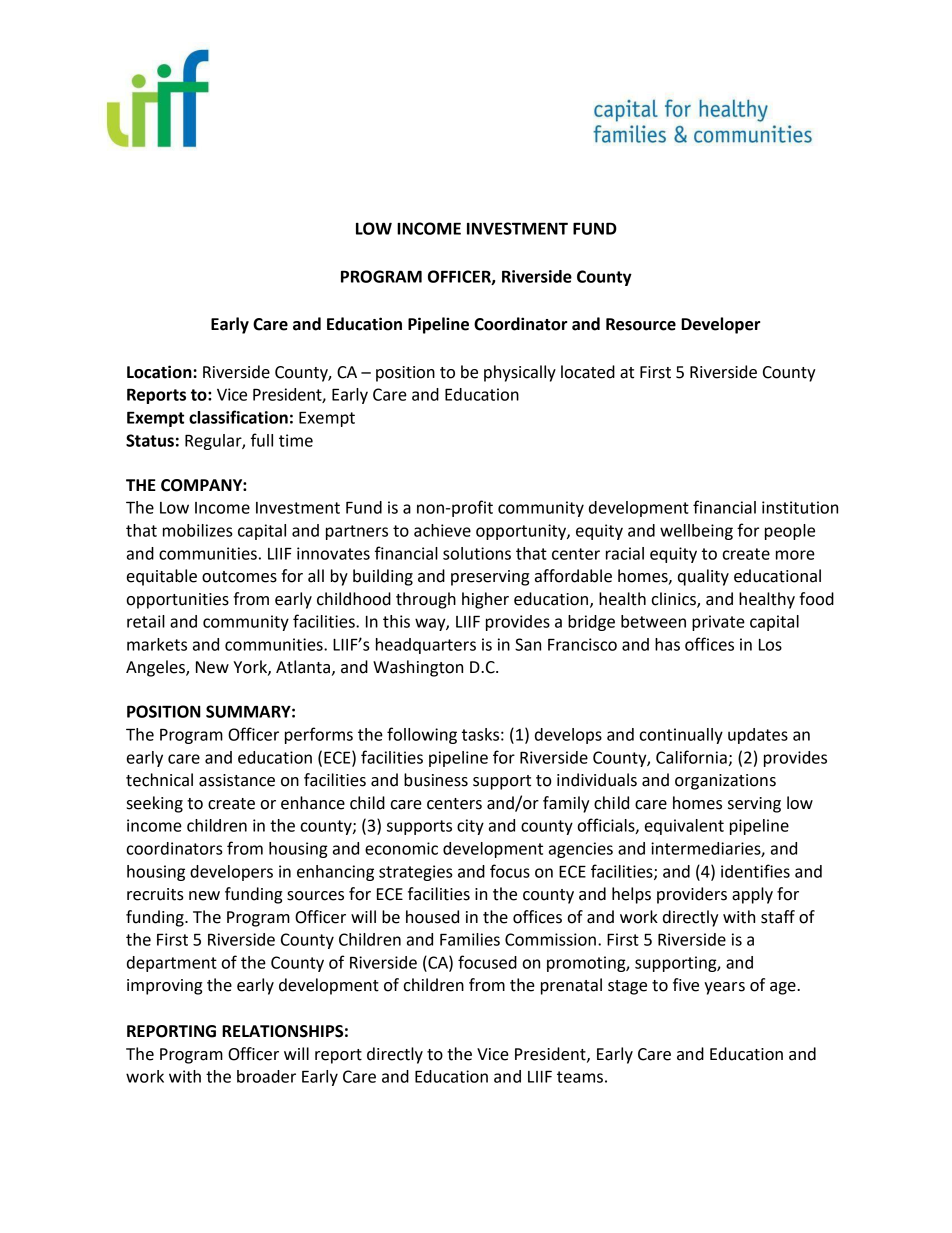 The image size is (952, 1233). I want to click on years, so click(724, 988).
